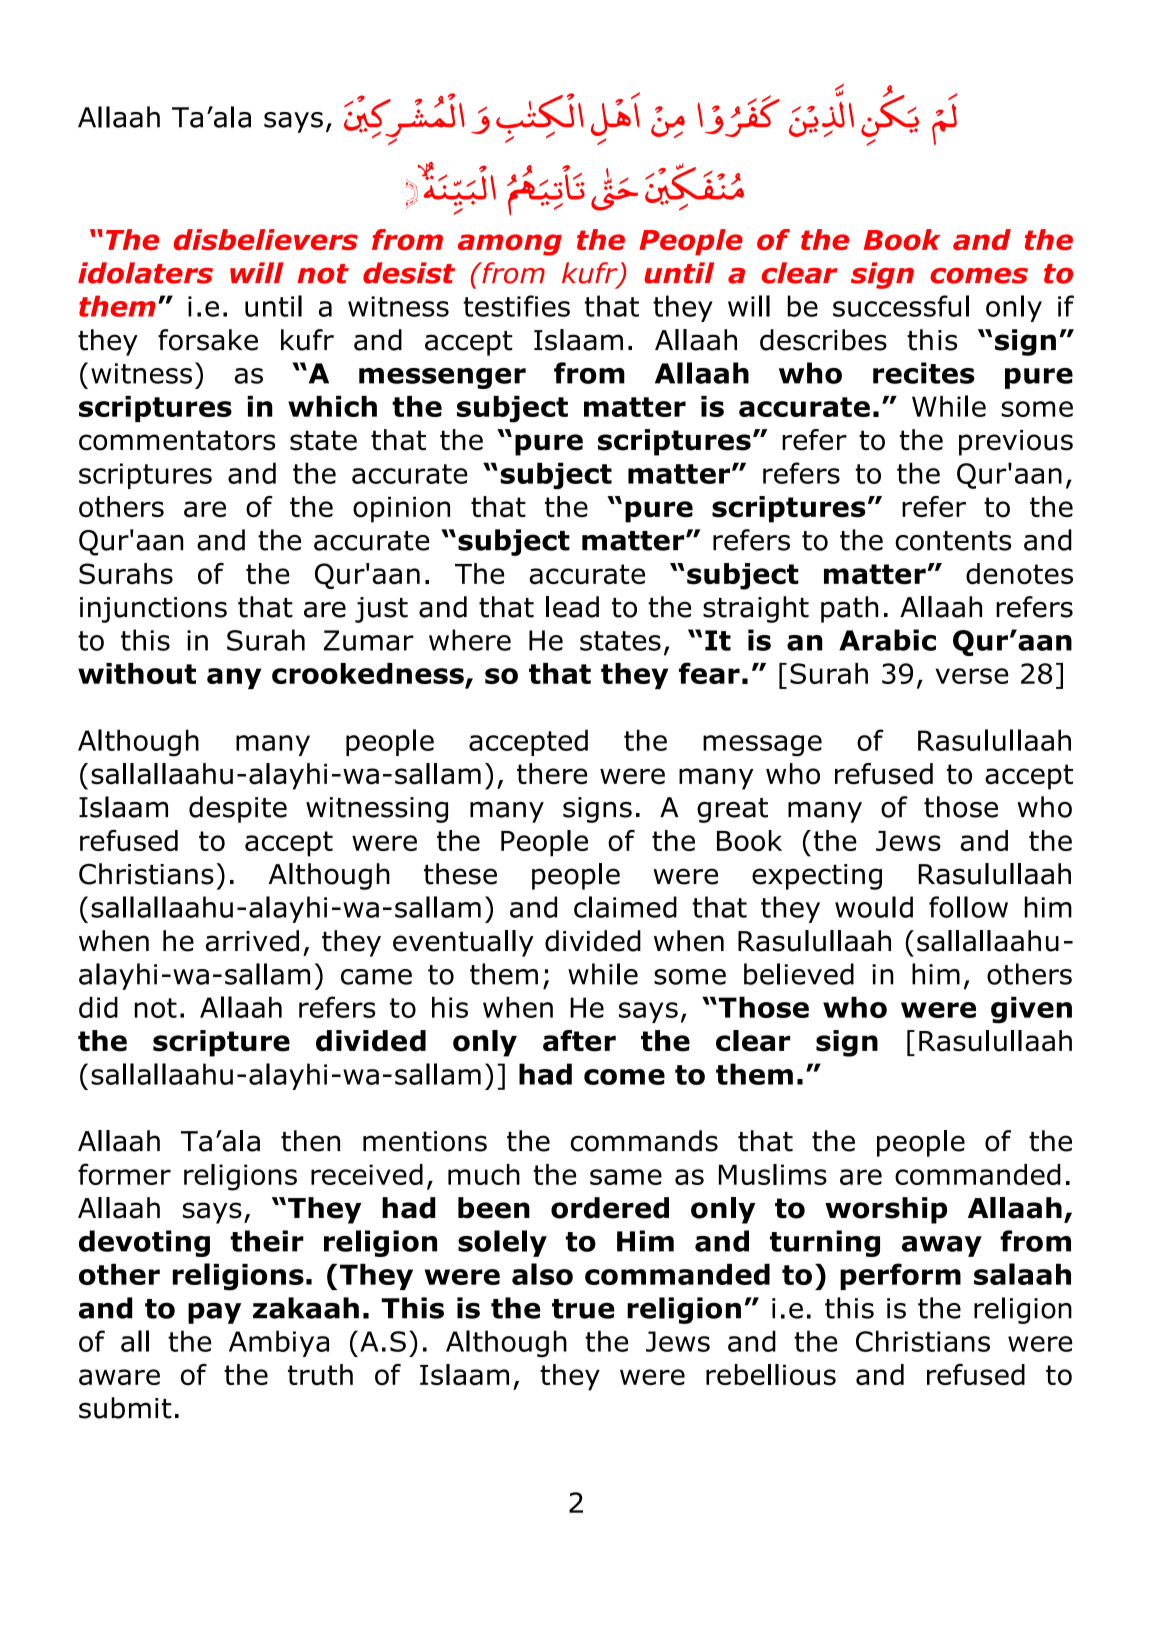  What do you see at coordinates (1031, 1010) in the page?
I see `given` at bounding box center [1031, 1010].
